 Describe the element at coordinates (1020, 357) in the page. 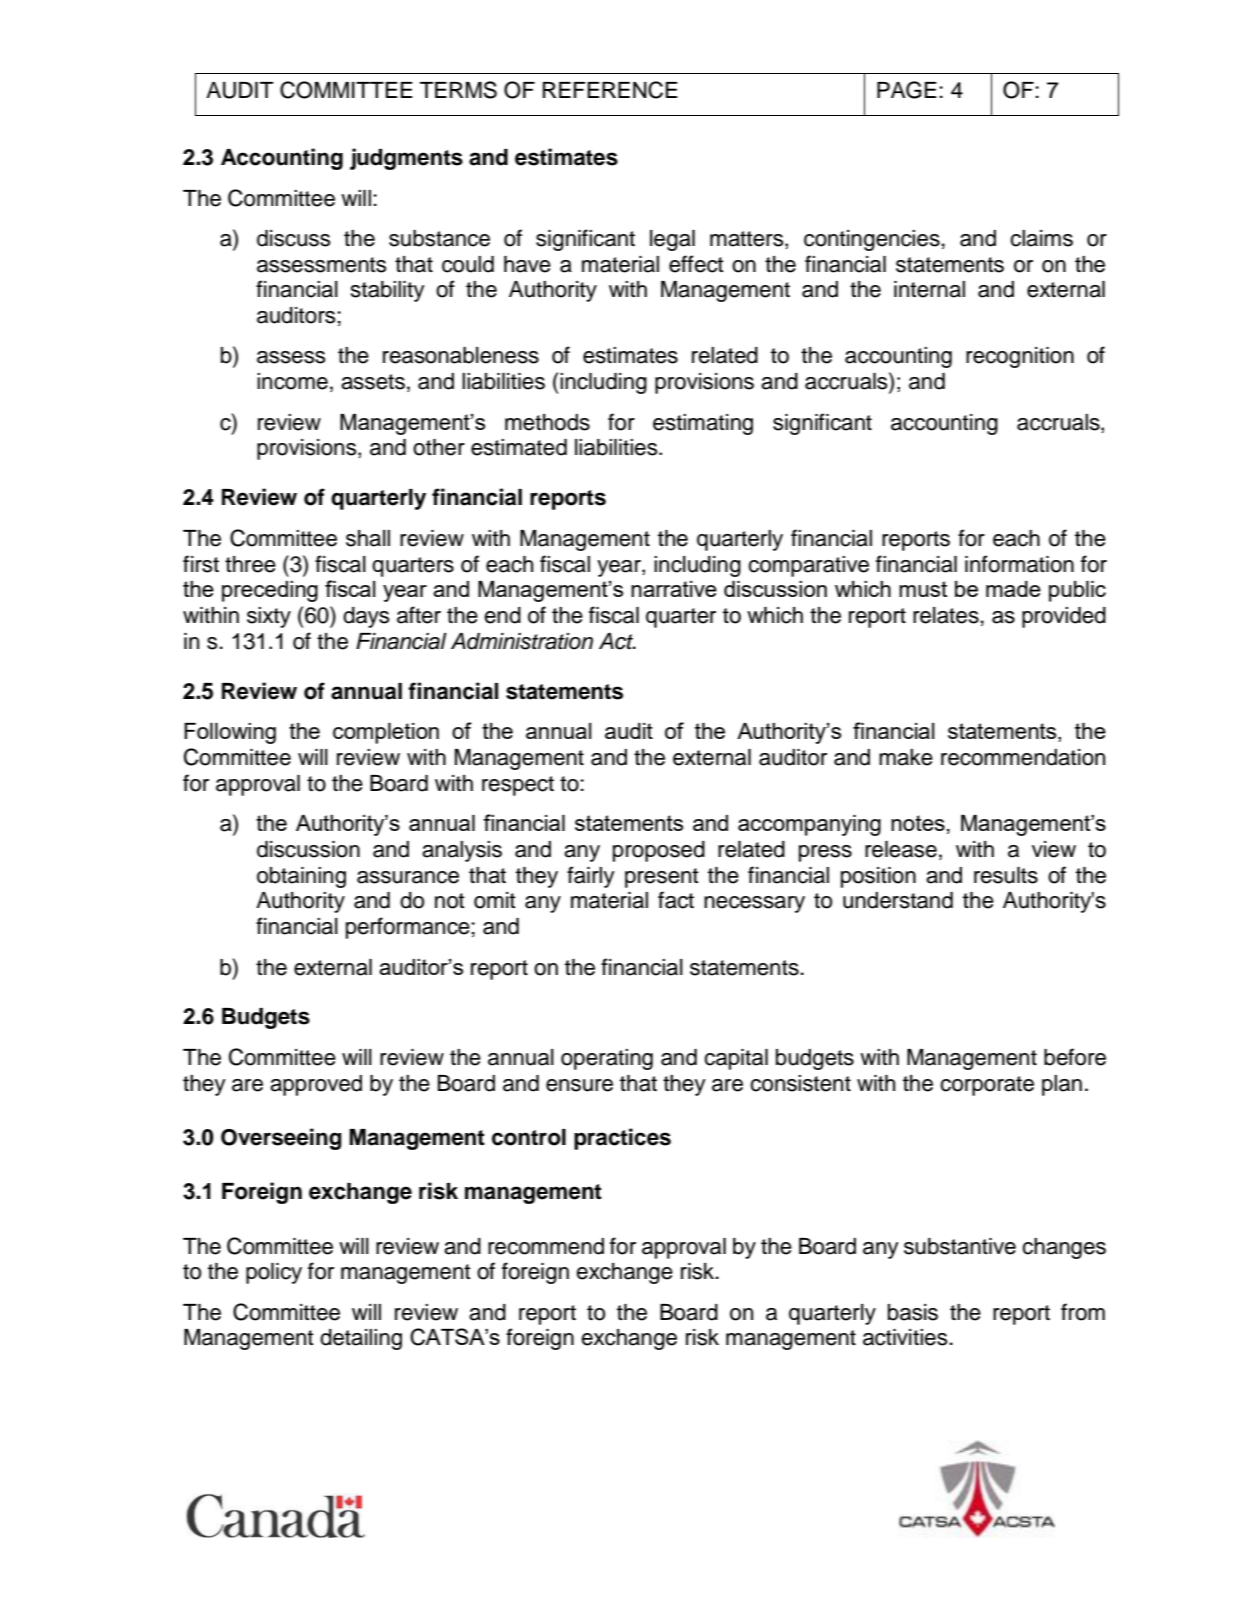

I see `recognition` at that location.
